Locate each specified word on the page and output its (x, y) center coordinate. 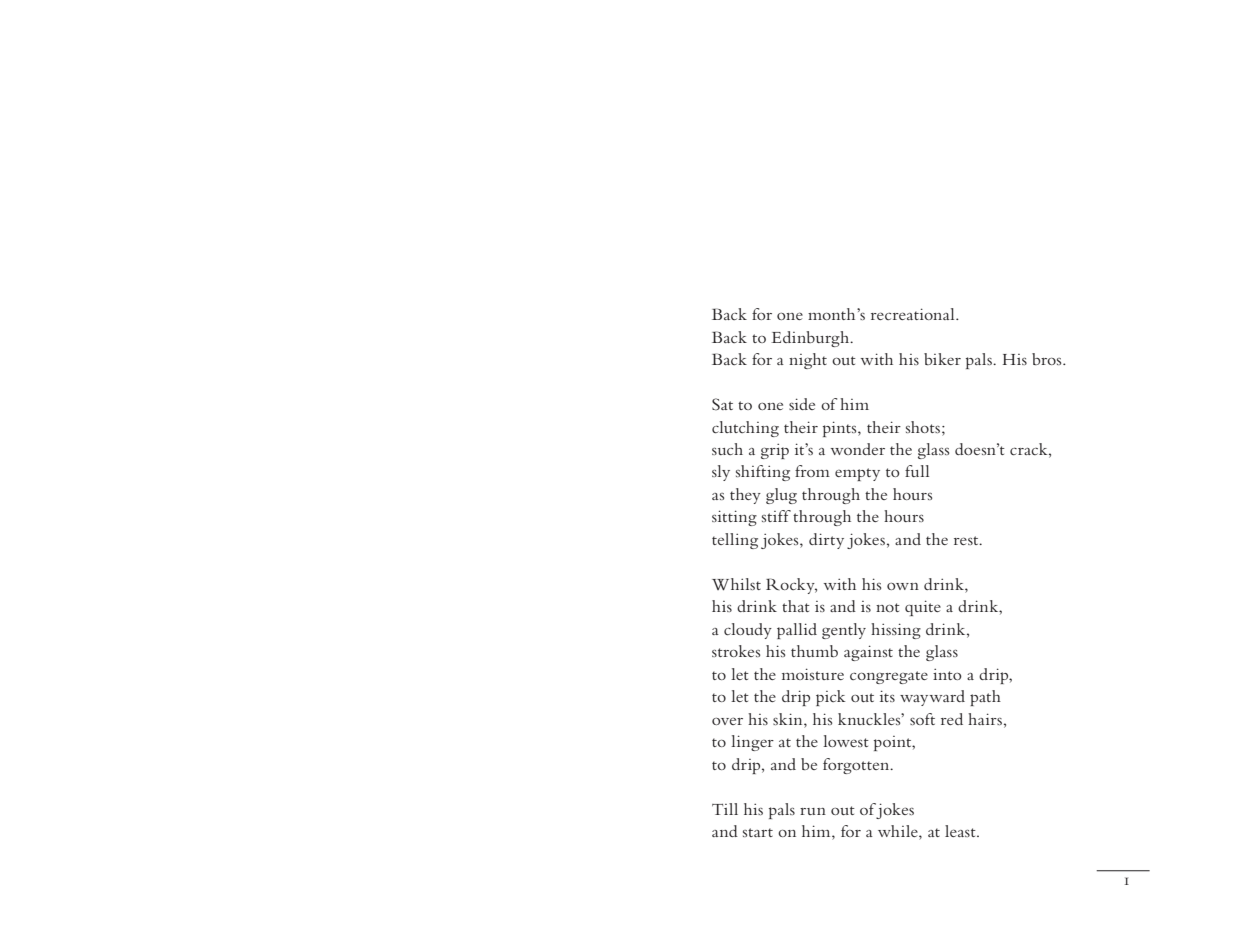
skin (789, 719)
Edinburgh (811, 339)
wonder (858, 449)
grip (775, 451)
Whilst (736, 584)
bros (1048, 359)
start (758, 832)
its (887, 696)
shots (924, 427)
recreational (914, 314)
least (961, 831)
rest (967, 540)
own (903, 586)
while (899, 832)
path (985, 698)
